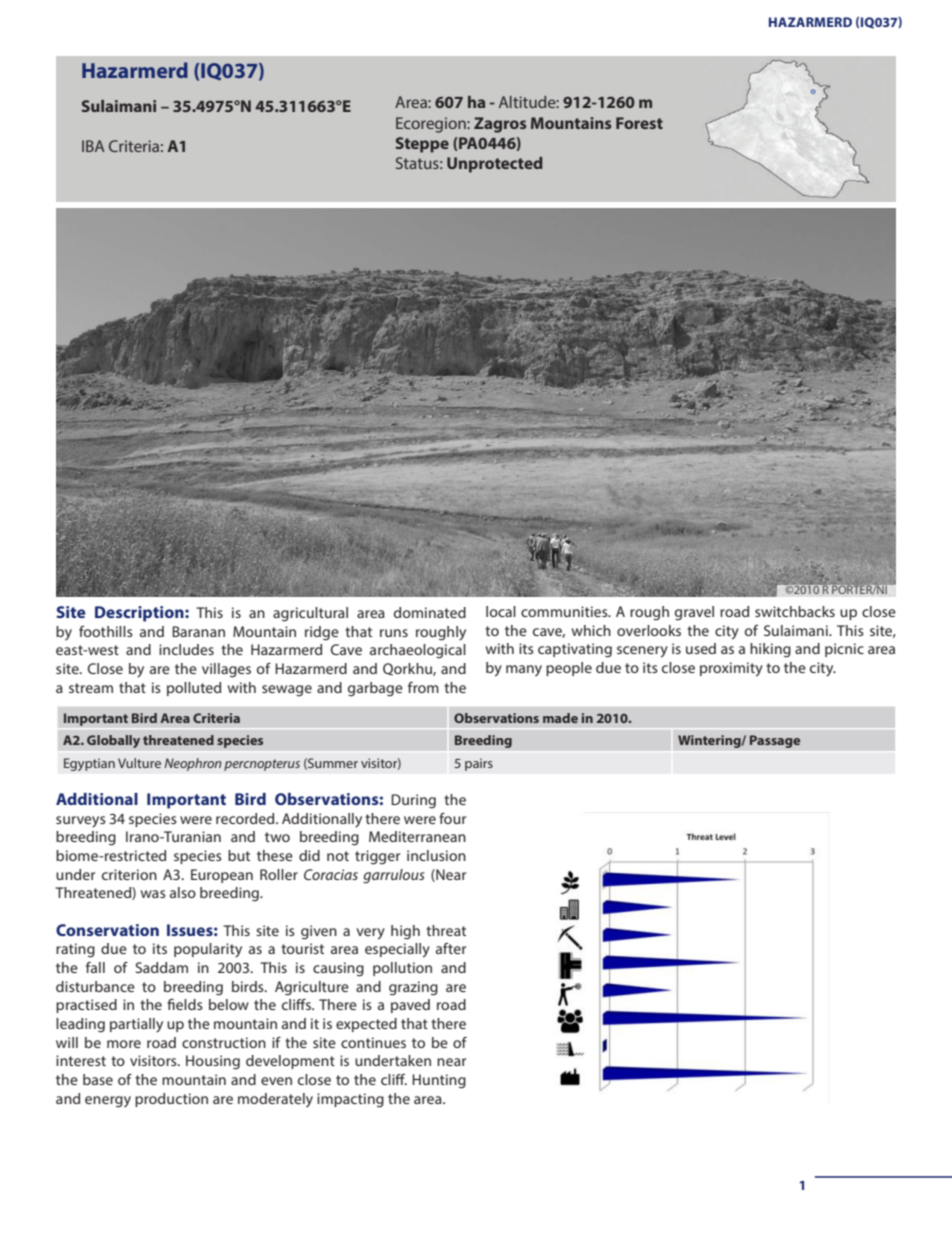 The width and height of the screenshot is (952, 1233). What do you see at coordinates (93, 146) in the screenshot?
I see `IBA` at bounding box center [93, 146].
